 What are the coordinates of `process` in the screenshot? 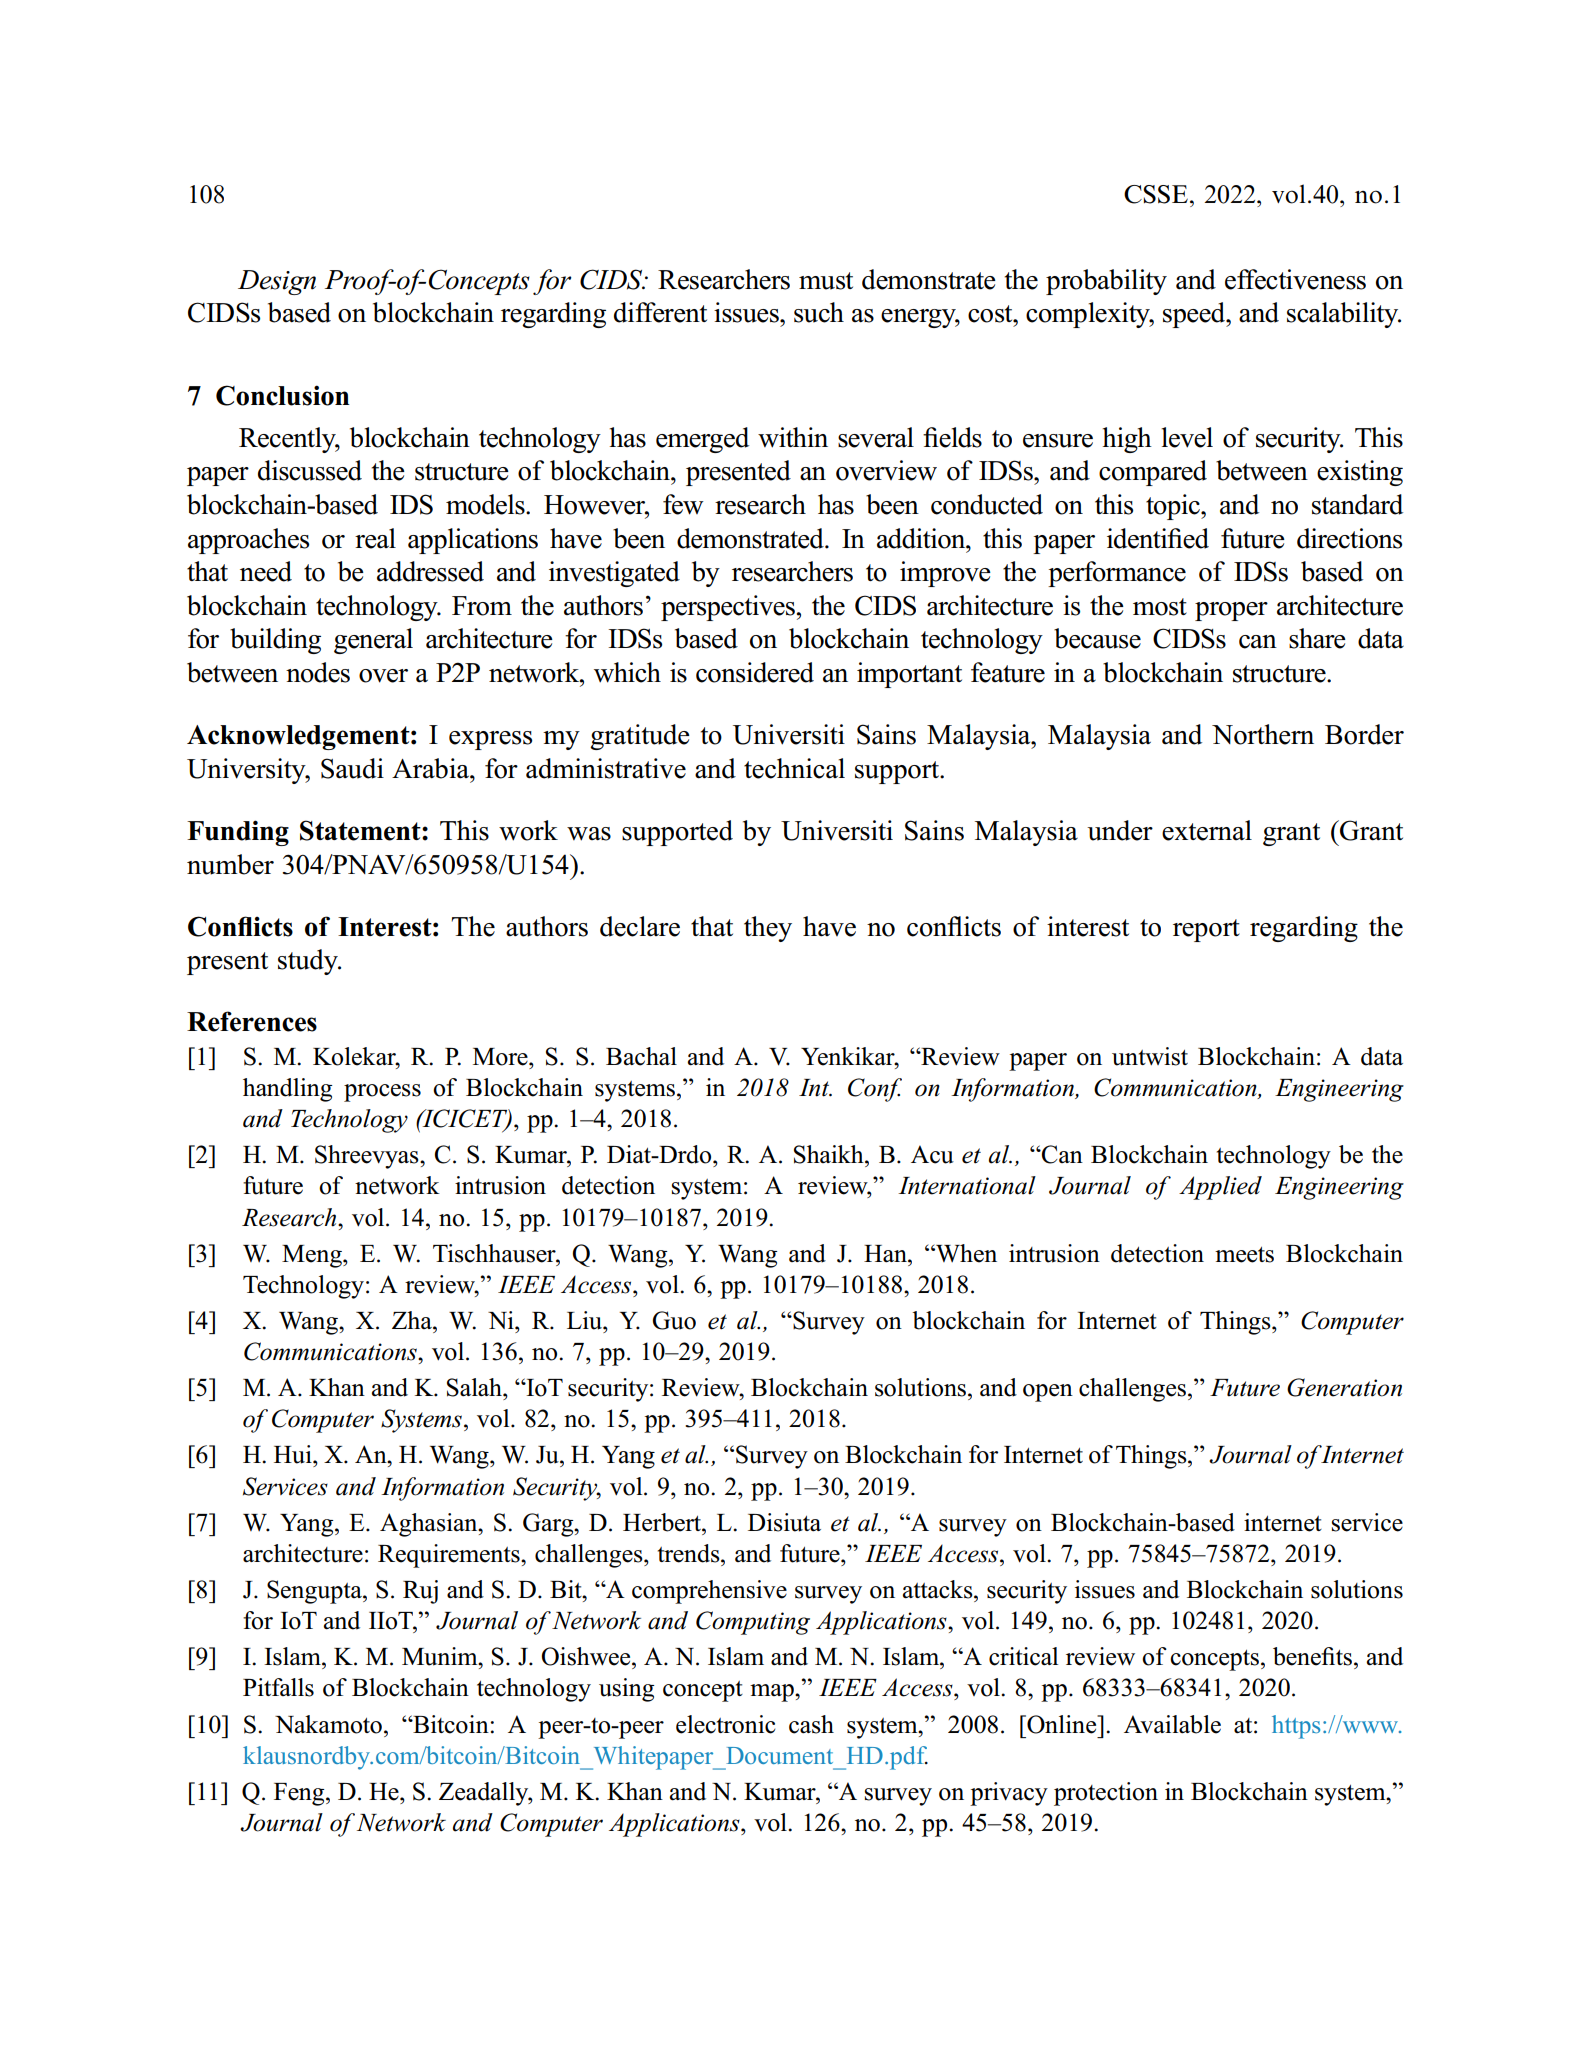 It's located at (382, 1093).
